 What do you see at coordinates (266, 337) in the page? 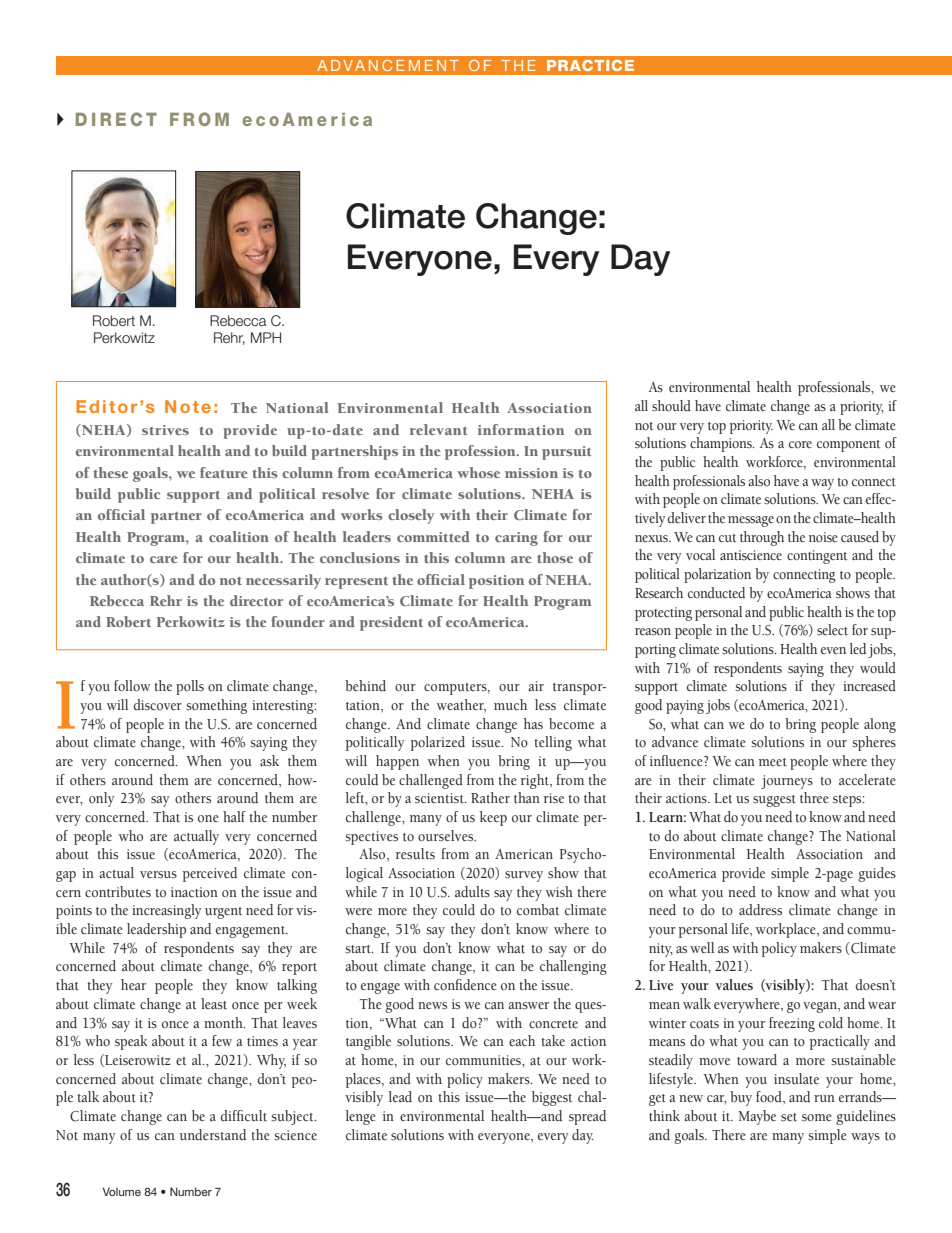
I see `MPH` at bounding box center [266, 337].
